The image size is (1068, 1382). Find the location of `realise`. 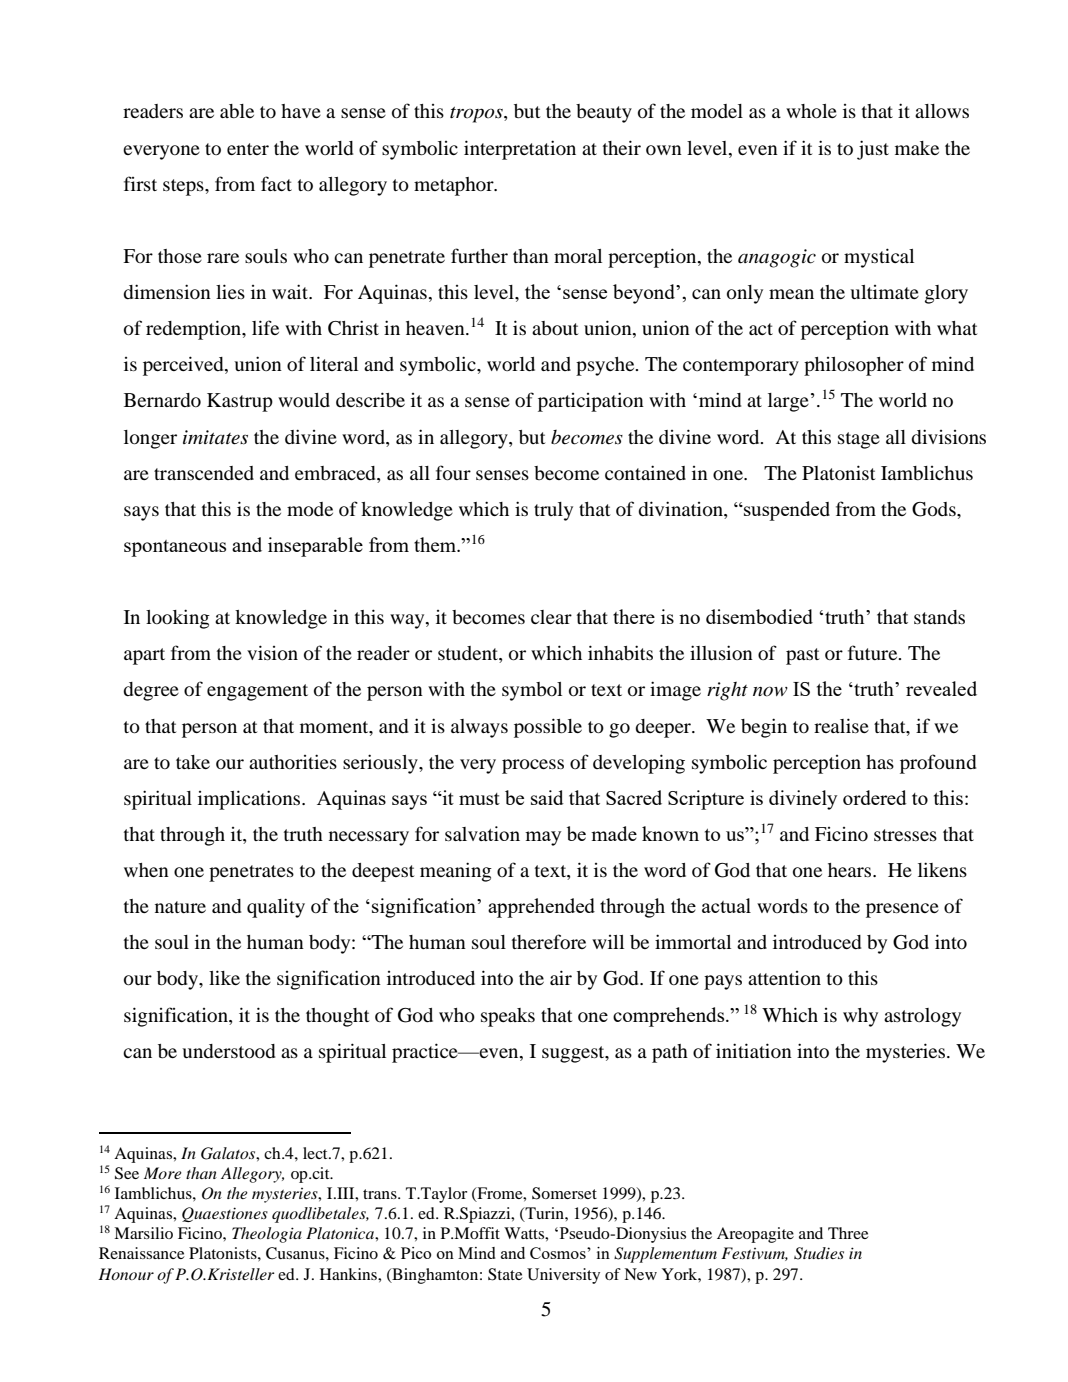

realise is located at coordinates (841, 725).
